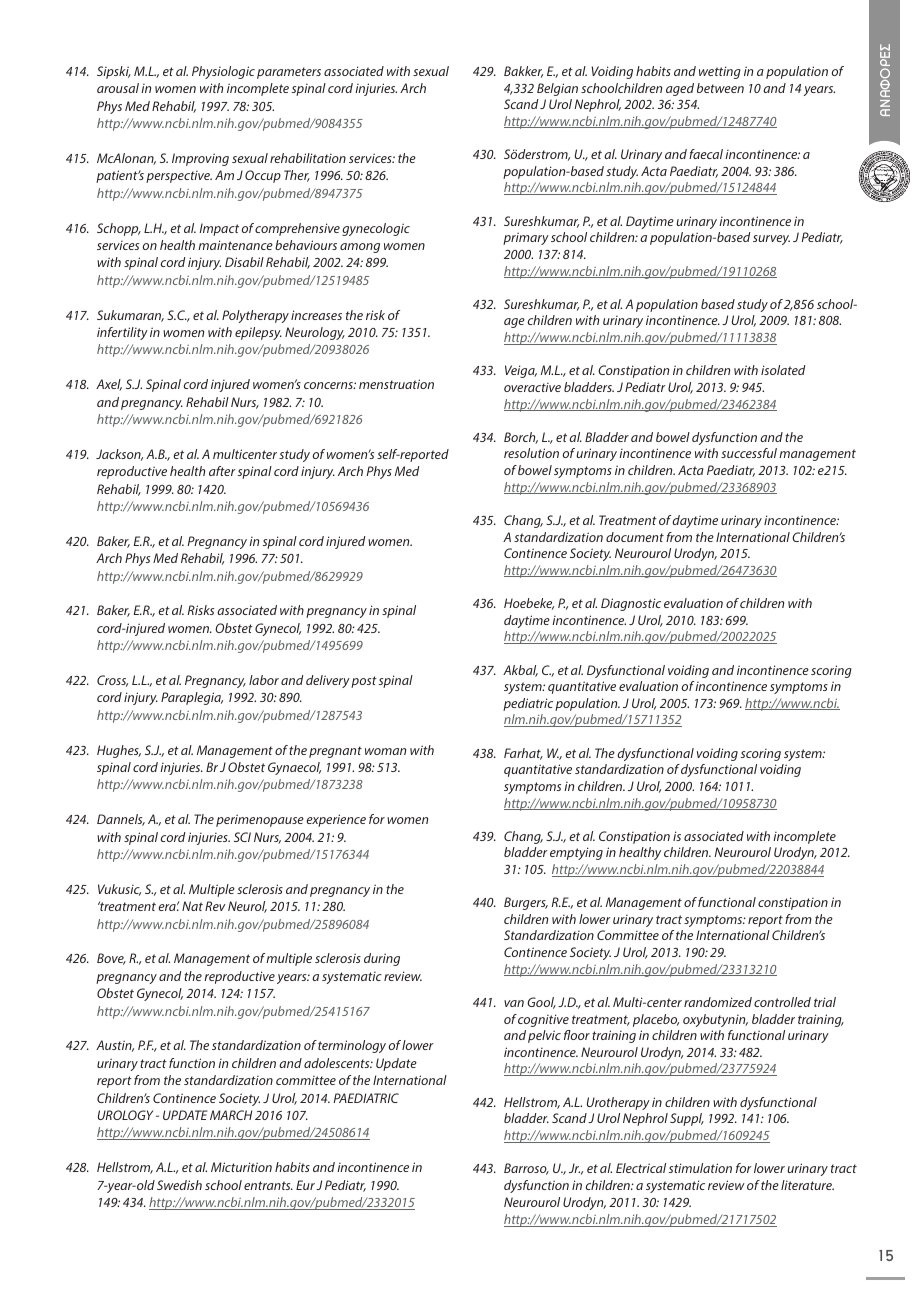  What do you see at coordinates (179, 1185) in the image?
I see `Swedish` at bounding box center [179, 1185].
